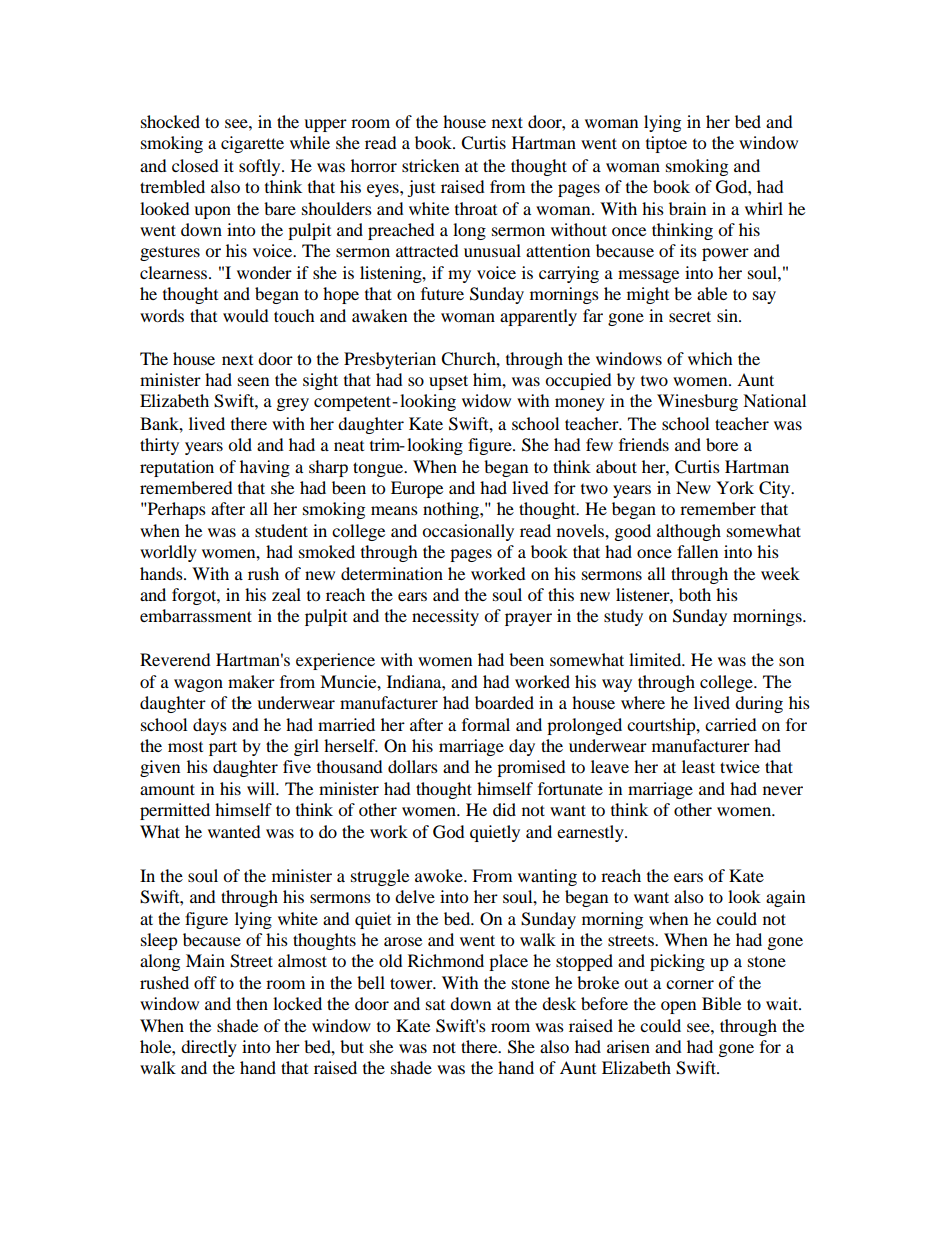 This document has height=1233, width=952. I want to click on formal, so click(486, 724).
